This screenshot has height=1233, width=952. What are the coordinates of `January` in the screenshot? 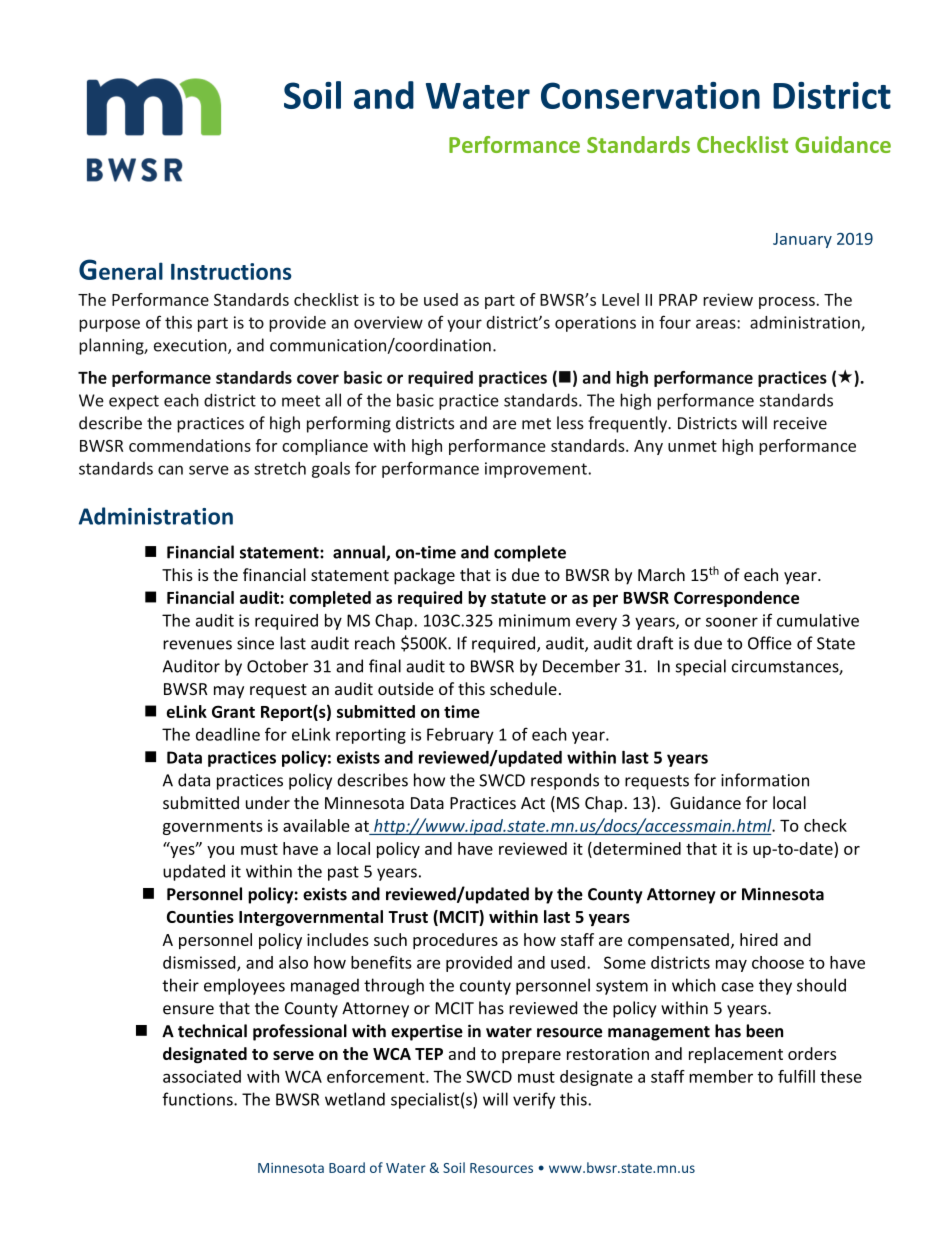 It's located at (802, 240).
